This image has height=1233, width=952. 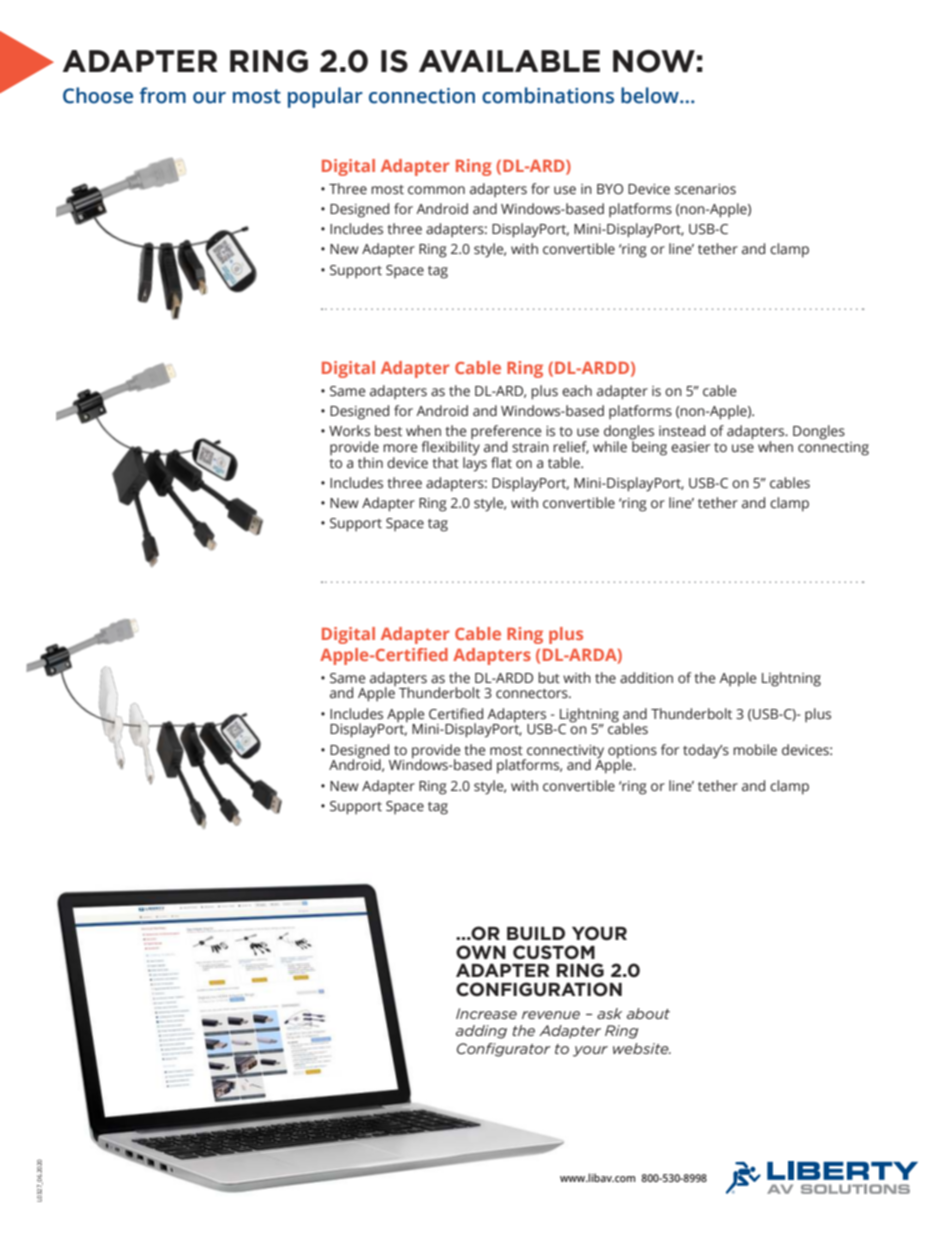 What do you see at coordinates (475, 463) in the image?
I see `lays` at bounding box center [475, 463].
